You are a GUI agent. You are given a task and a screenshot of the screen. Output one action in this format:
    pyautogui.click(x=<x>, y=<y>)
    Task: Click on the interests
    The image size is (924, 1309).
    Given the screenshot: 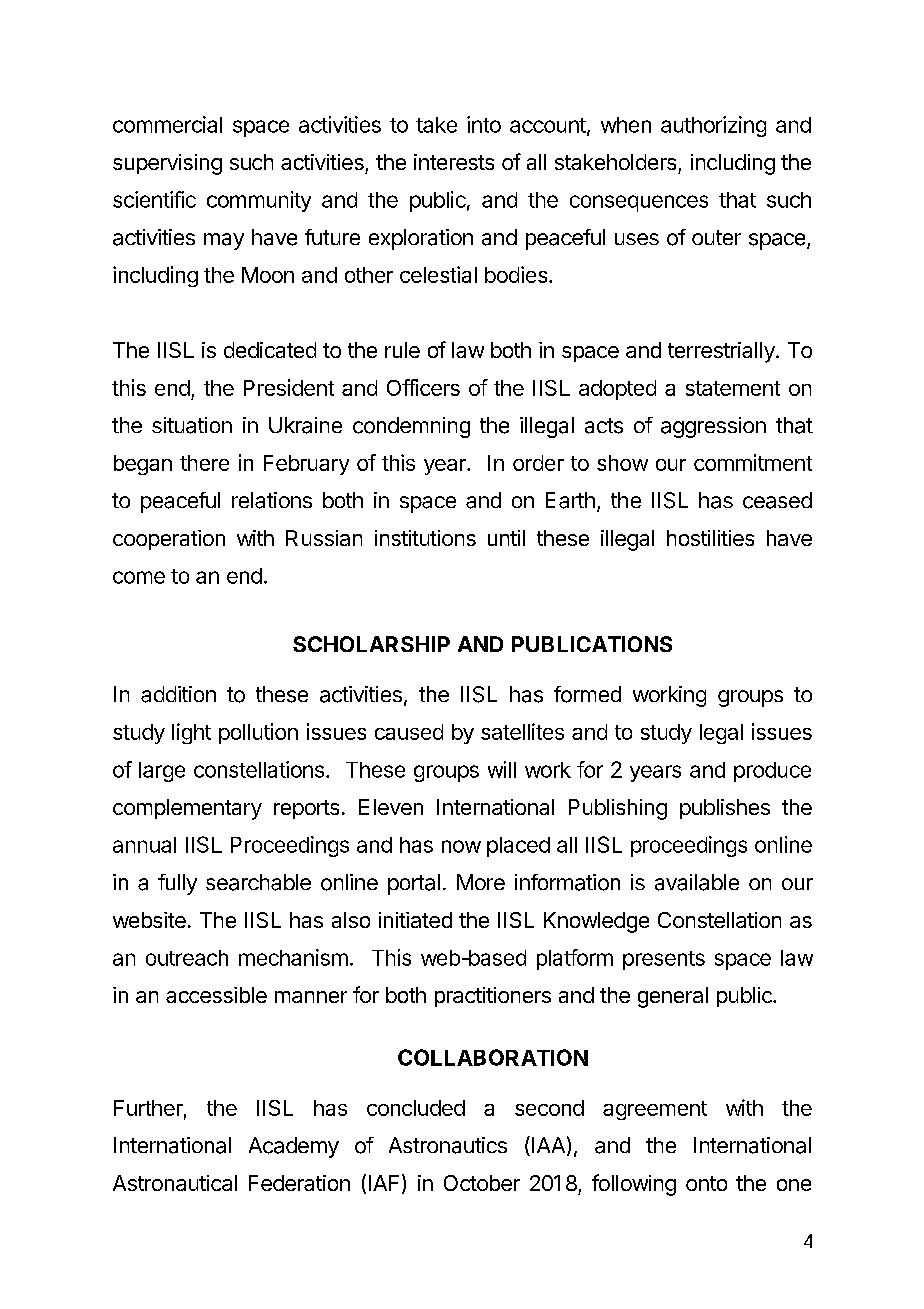 What is the action you would take?
    pyautogui.click(x=454, y=162)
